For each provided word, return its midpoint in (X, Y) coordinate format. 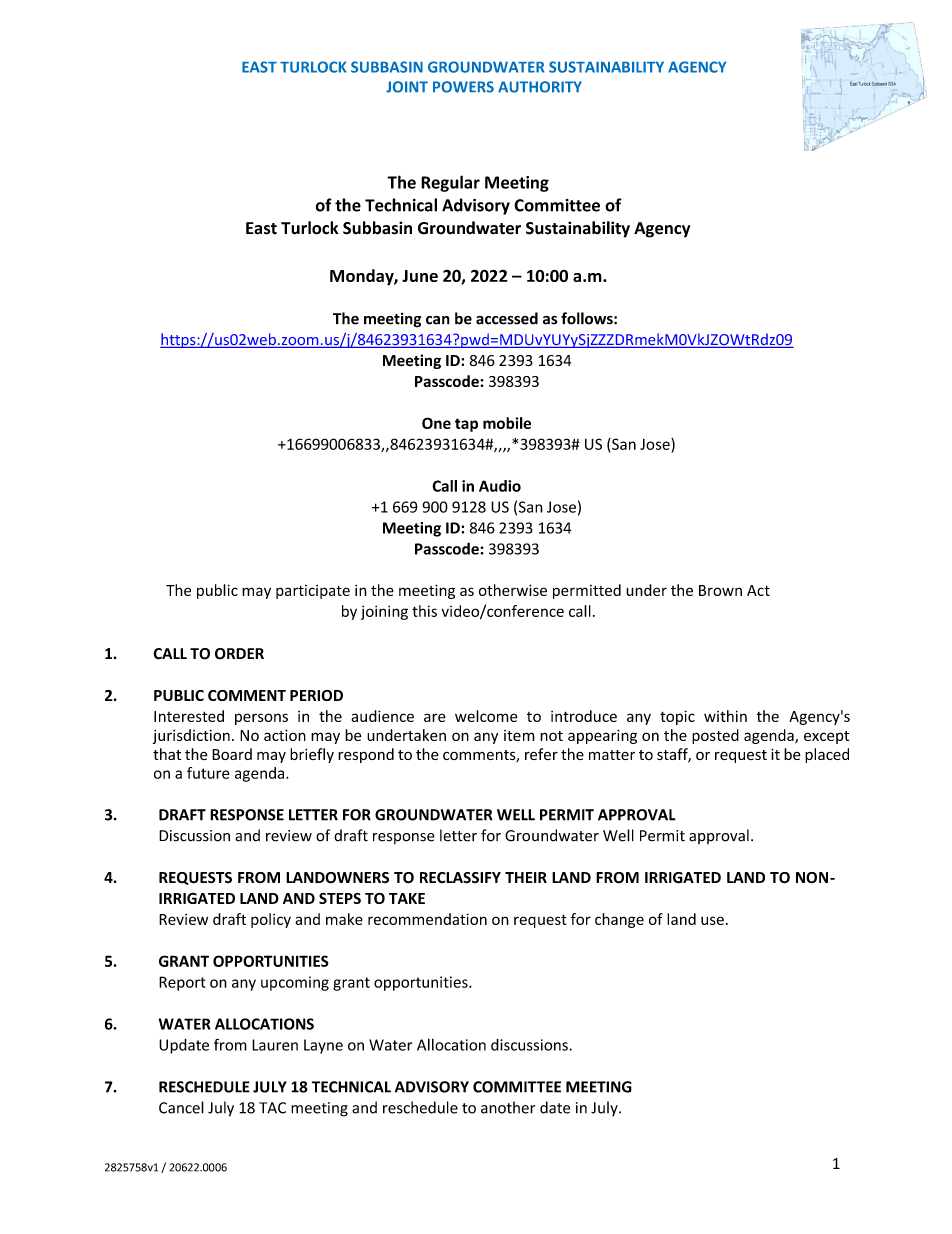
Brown (720, 590)
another (508, 1107)
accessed (507, 318)
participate (313, 592)
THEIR (526, 877)
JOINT (407, 87)
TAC (272, 1108)
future (208, 773)
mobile (507, 423)
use (712, 920)
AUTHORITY (540, 87)
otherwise (513, 590)
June (420, 276)
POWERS (463, 87)
